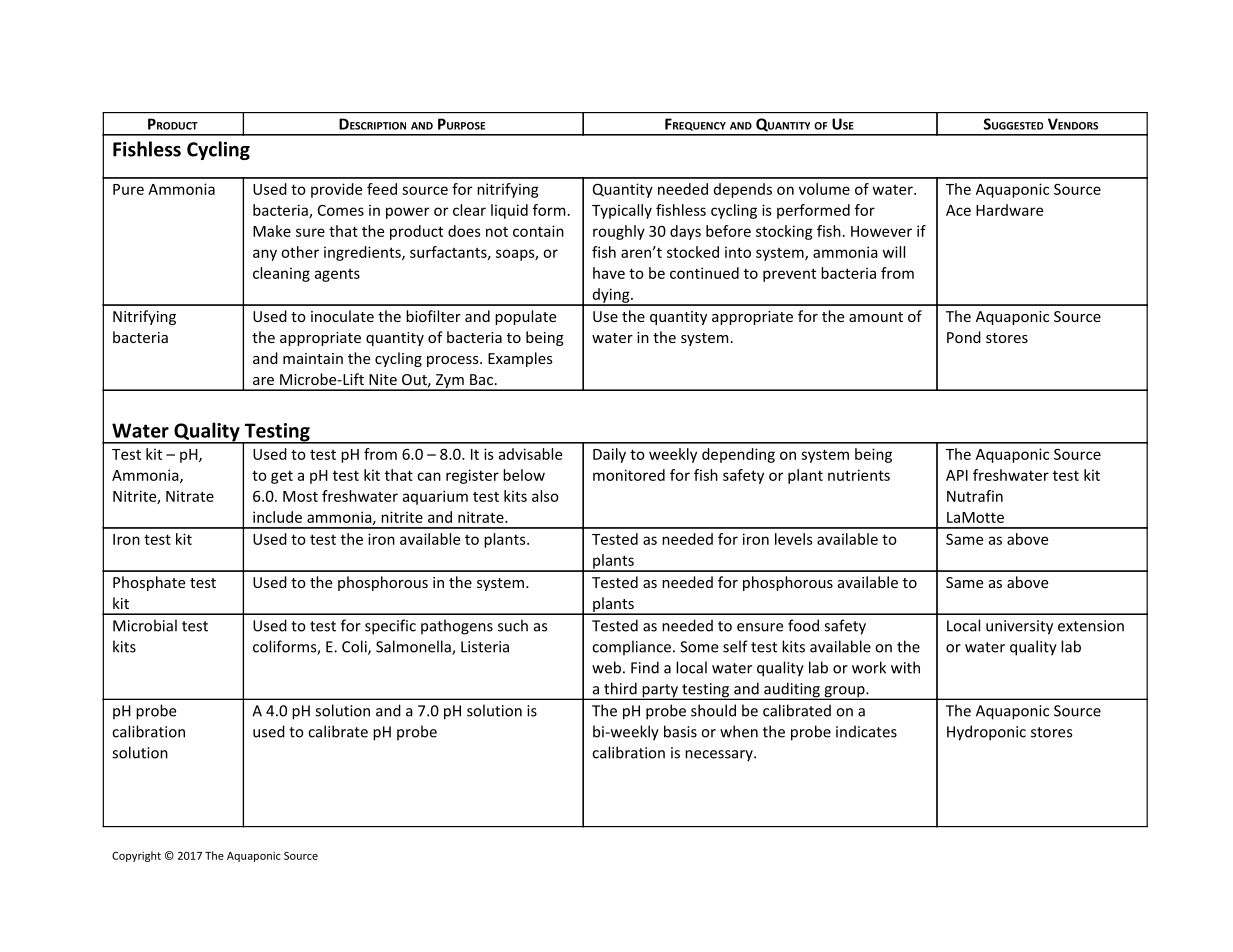 Image resolution: width=1233 pixels, height=952 pixels. Describe the element at coordinates (136, 856) in the image. I see `Copyright` at that location.
